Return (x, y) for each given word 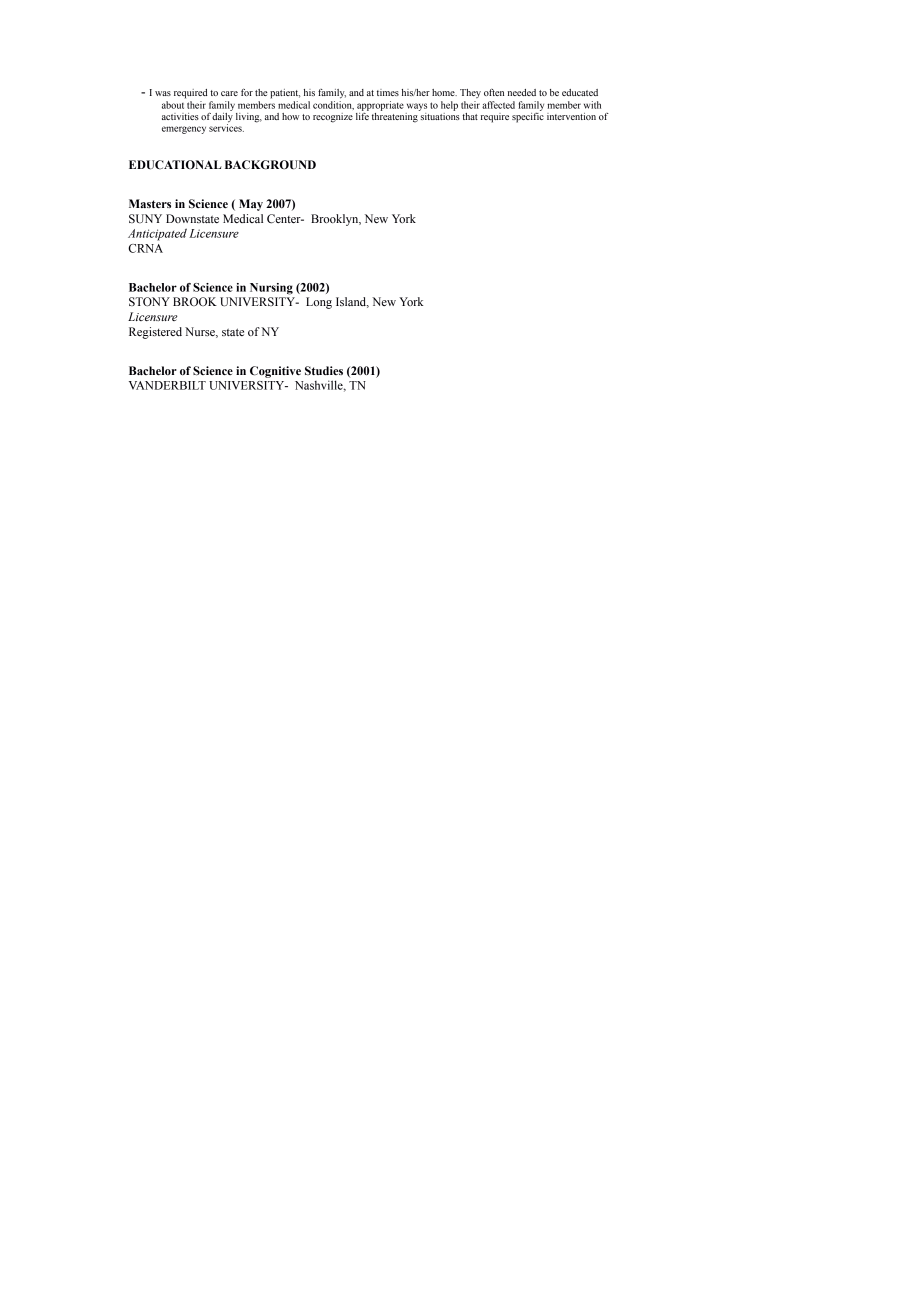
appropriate (380, 106)
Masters (150, 203)
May (251, 205)
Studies (324, 370)
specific (528, 116)
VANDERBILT (167, 385)
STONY (149, 301)
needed (522, 92)
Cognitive (275, 372)
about (173, 105)
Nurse (201, 332)
